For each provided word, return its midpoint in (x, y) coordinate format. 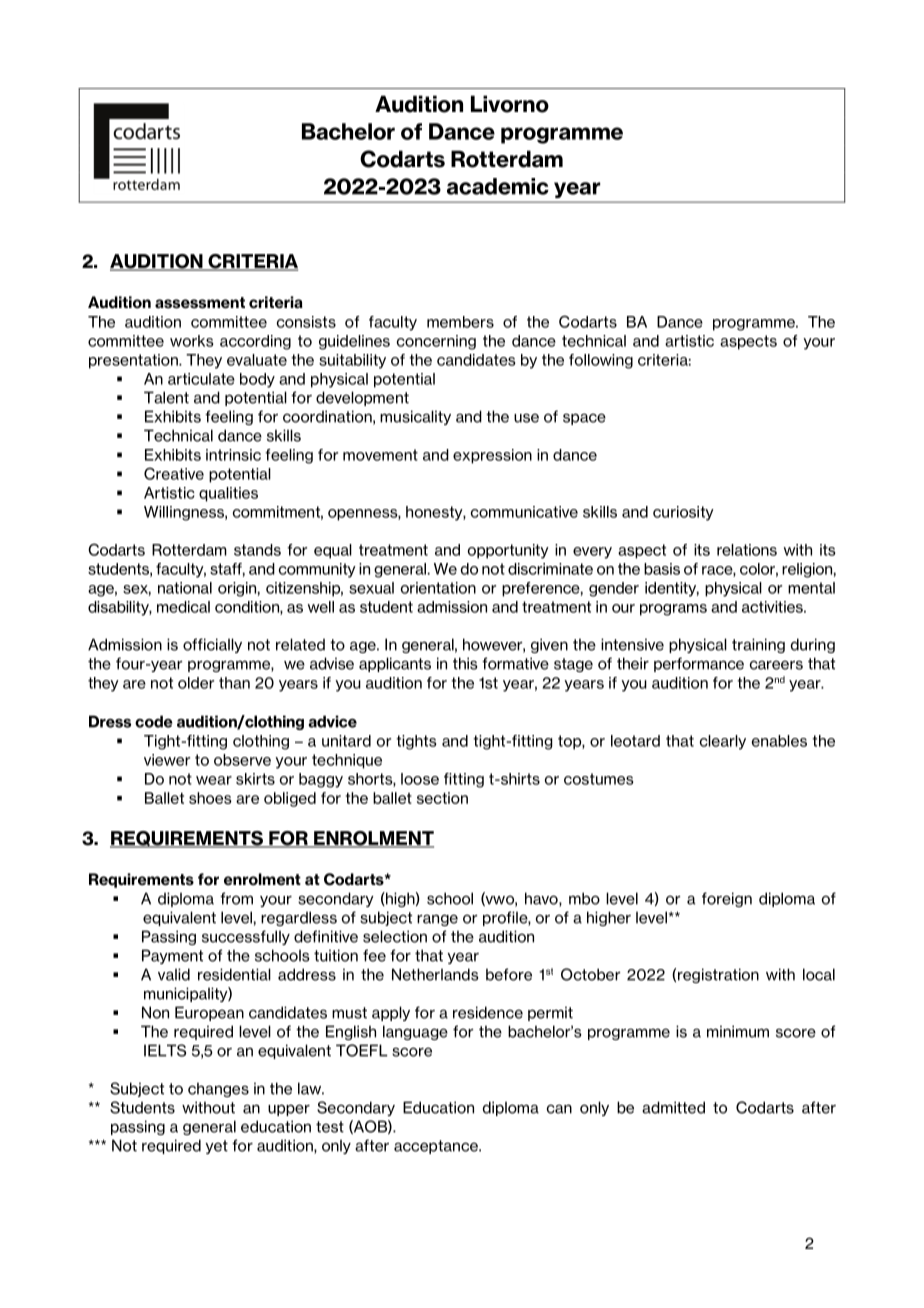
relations (747, 550)
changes (218, 1089)
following (601, 361)
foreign (727, 899)
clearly (723, 742)
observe (242, 760)
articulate (201, 379)
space (584, 419)
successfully (246, 937)
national (185, 588)
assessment (200, 303)
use (526, 418)
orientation (438, 588)
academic (498, 186)
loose (420, 779)
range (437, 920)
